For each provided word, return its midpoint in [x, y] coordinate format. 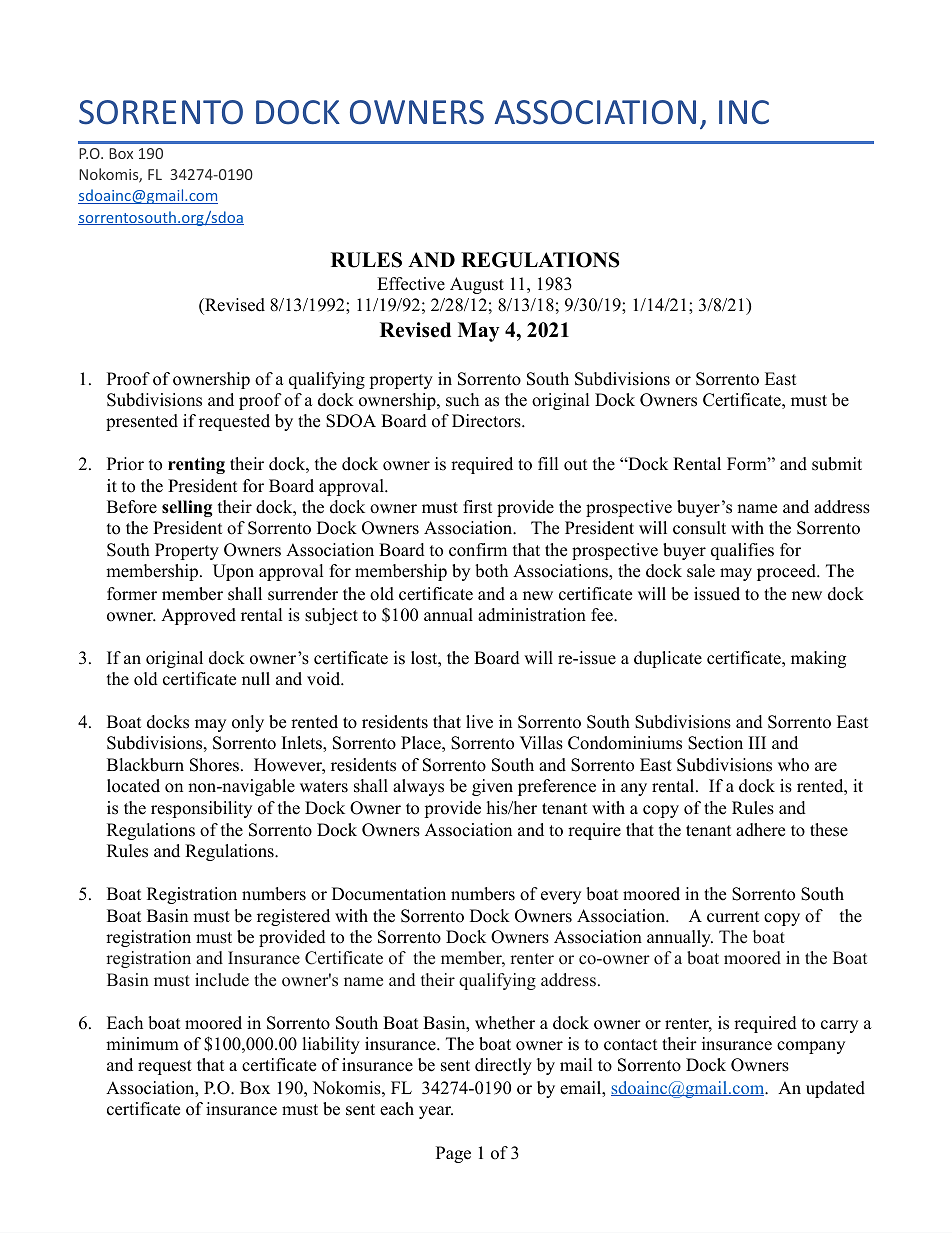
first [478, 507]
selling [187, 508]
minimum [142, 1044]
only [248, 723]
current [733, 917]
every [561, 897]
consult [699, 528]
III [757, 742]
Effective [411, 284]
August [477, 285]
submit [837, 464]
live [479, 722]
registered [293, 917]
